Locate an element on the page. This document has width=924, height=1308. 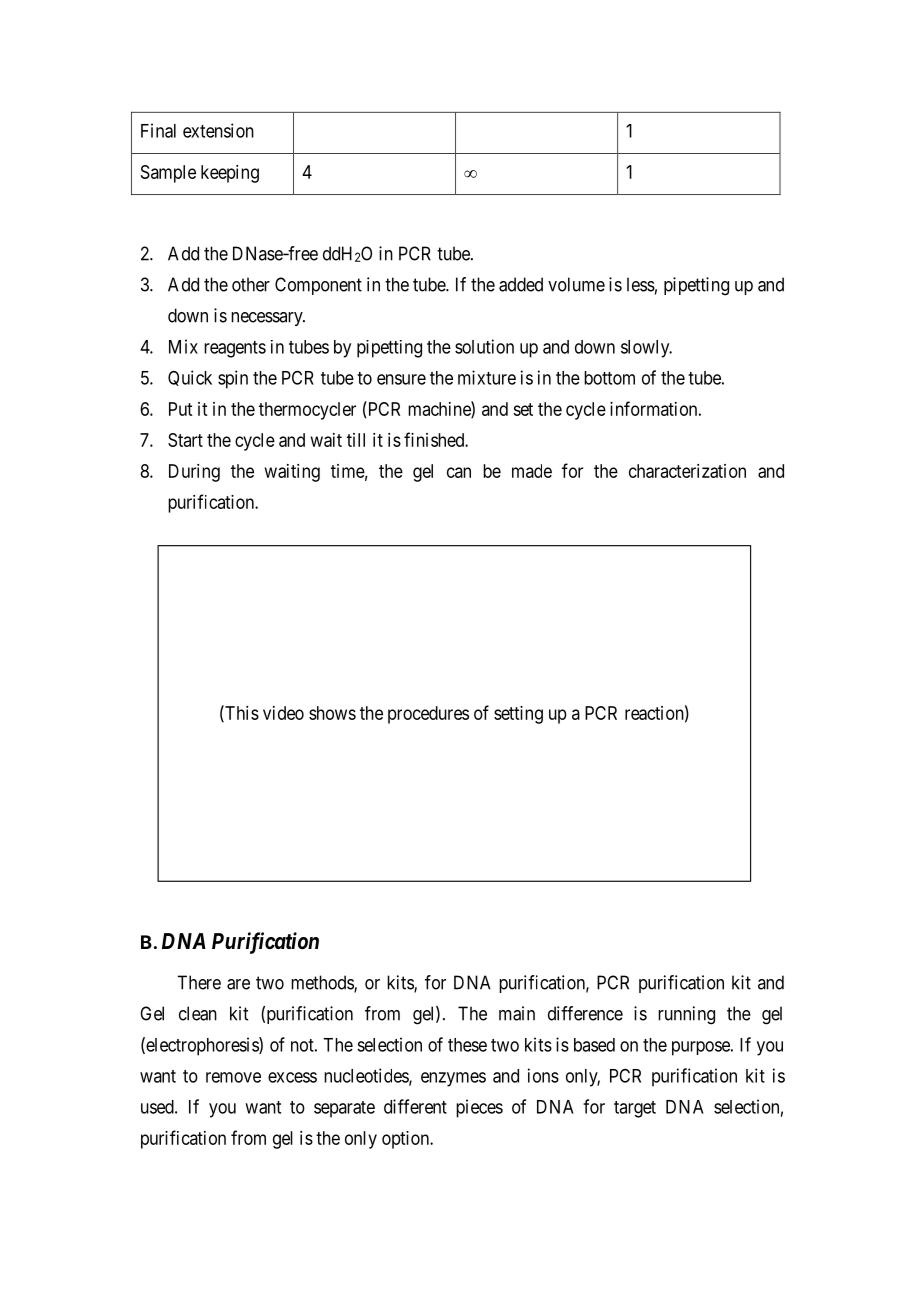
procedures is located at coordinates (428, 715).
